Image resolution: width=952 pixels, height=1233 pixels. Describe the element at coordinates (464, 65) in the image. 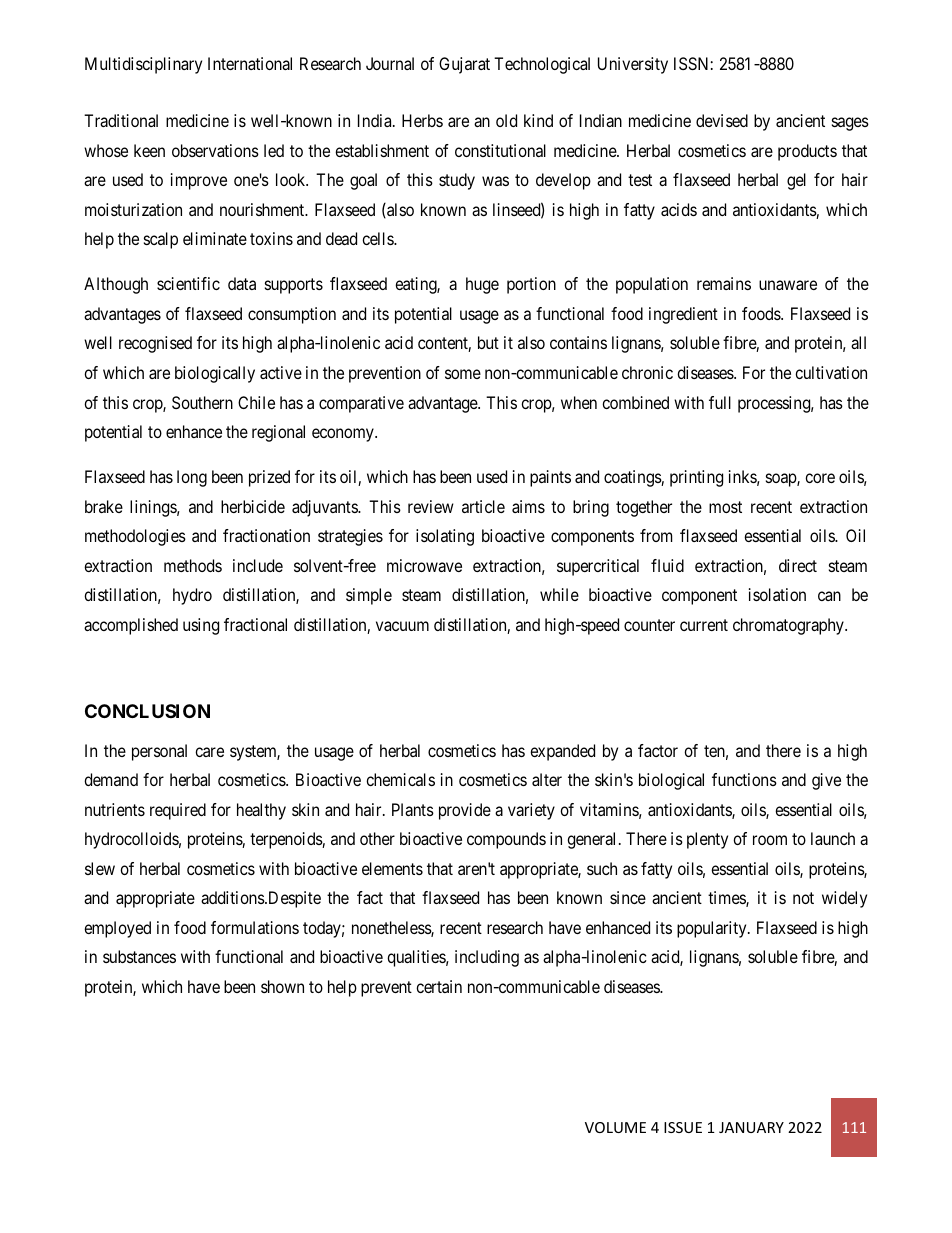

I see `Gujarat` at that location.
